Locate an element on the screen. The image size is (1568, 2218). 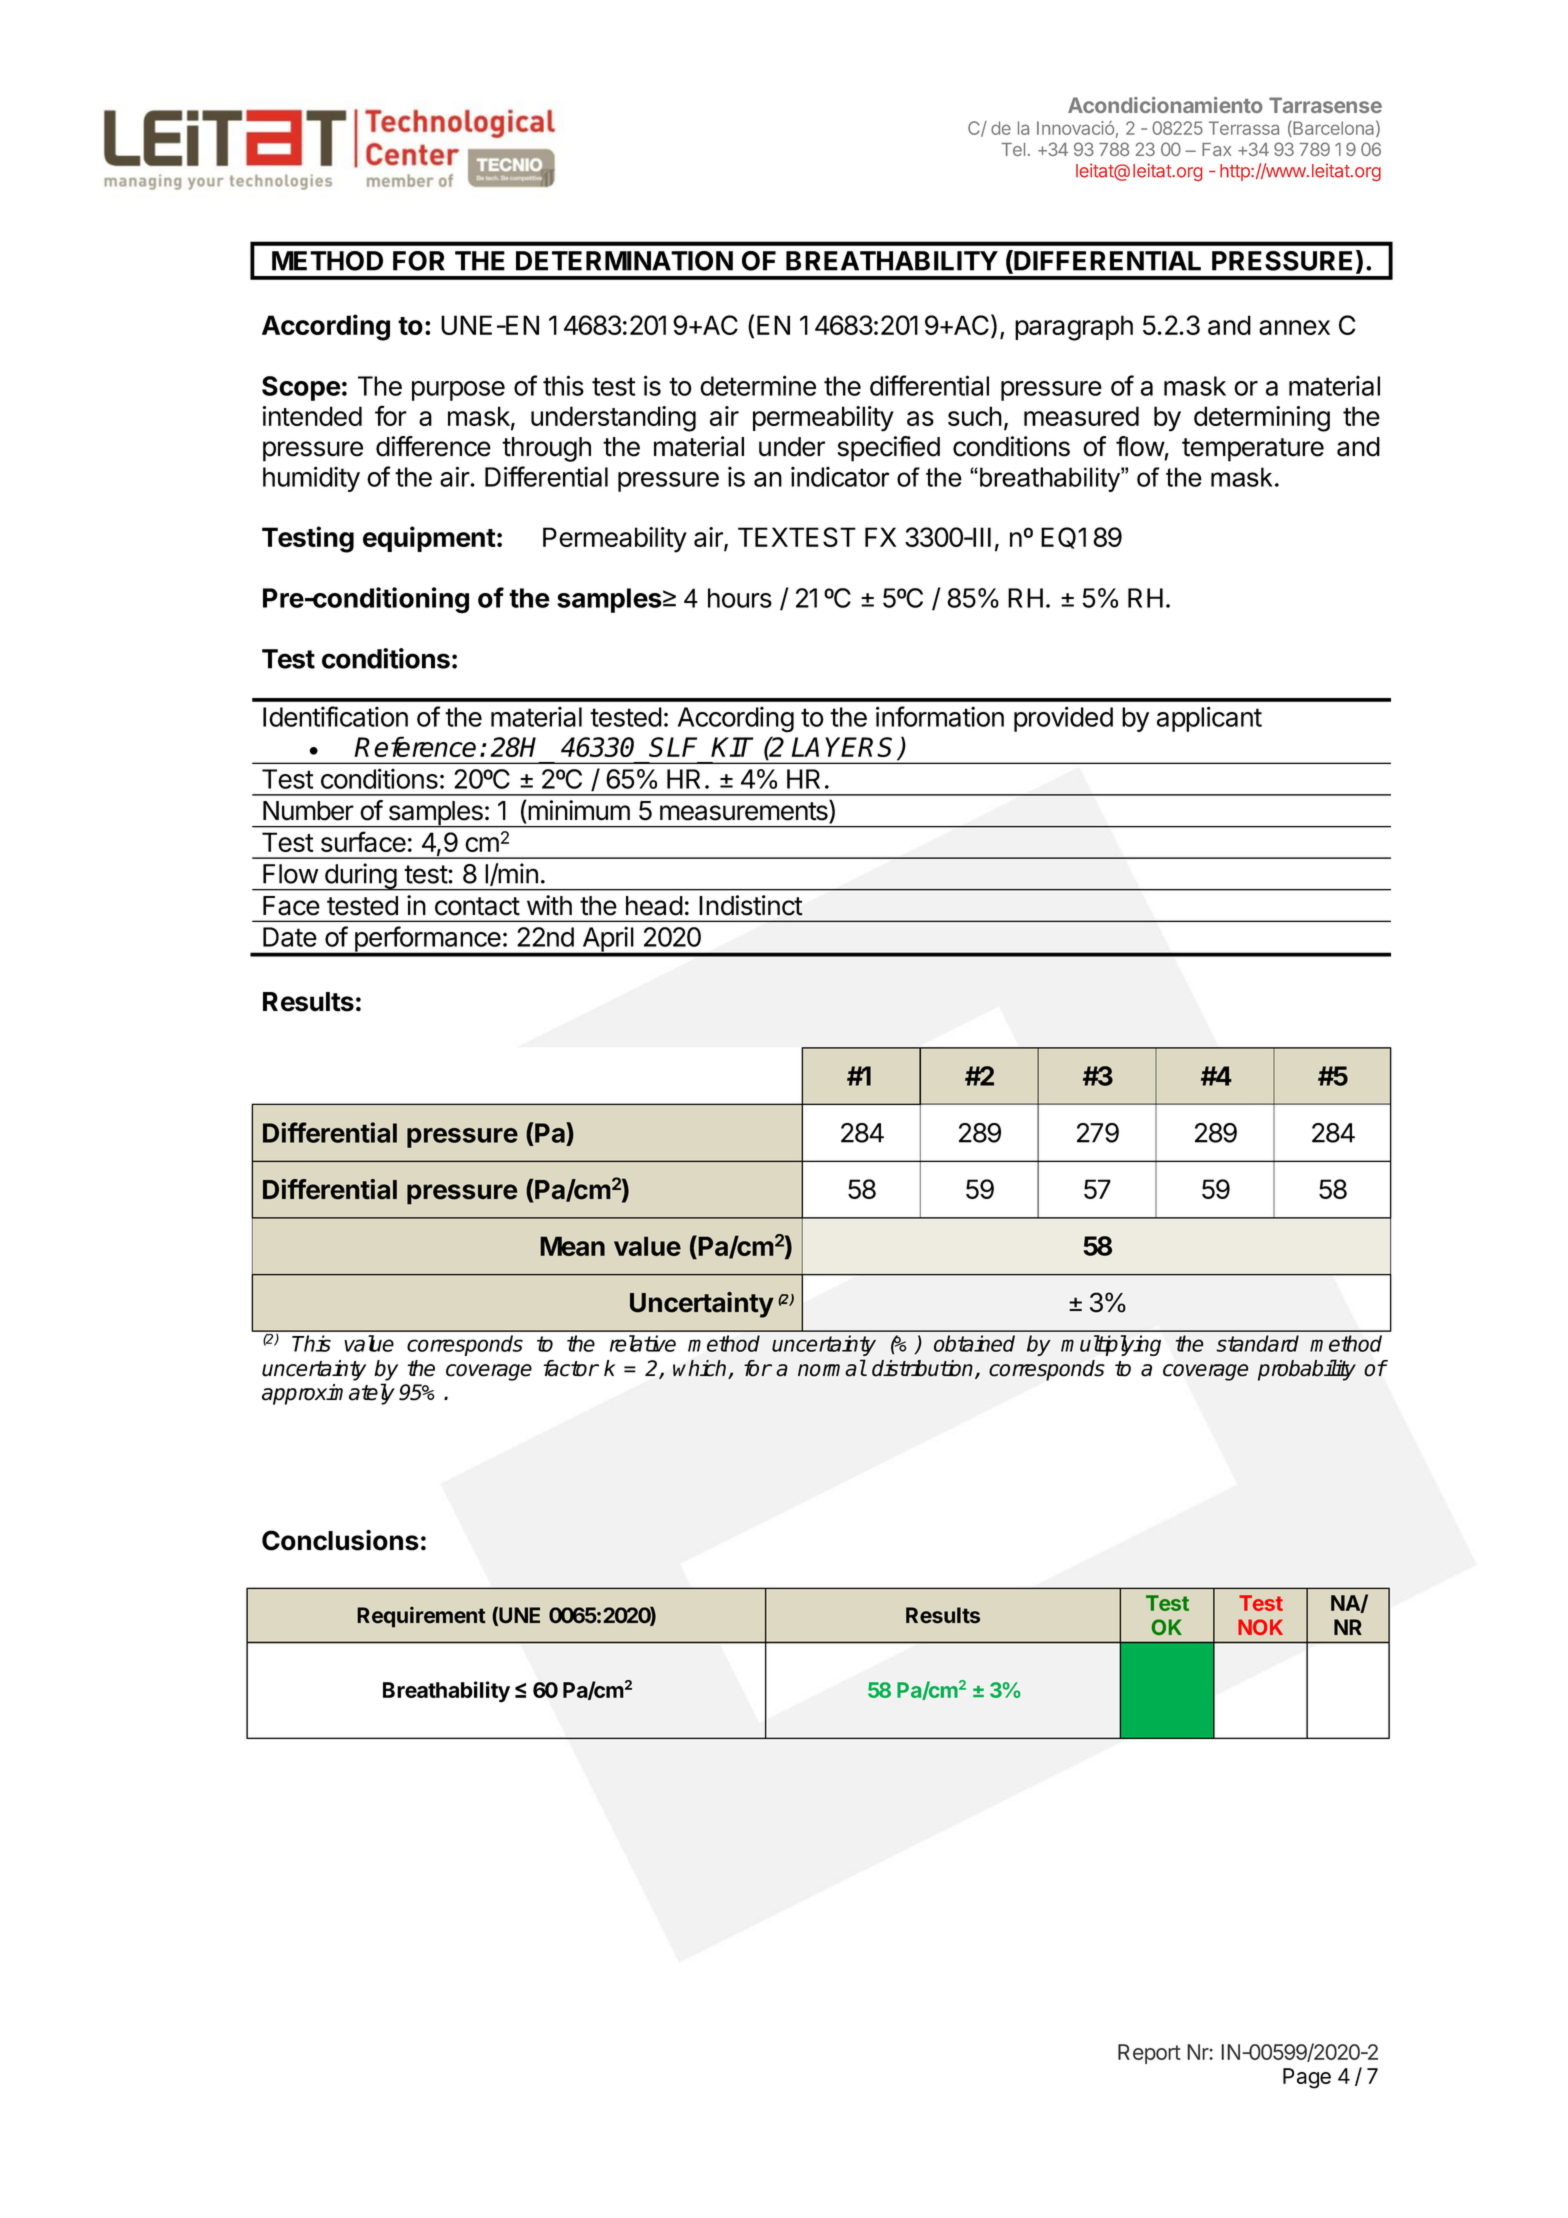
normal is located at coordinates (832, 1368).
